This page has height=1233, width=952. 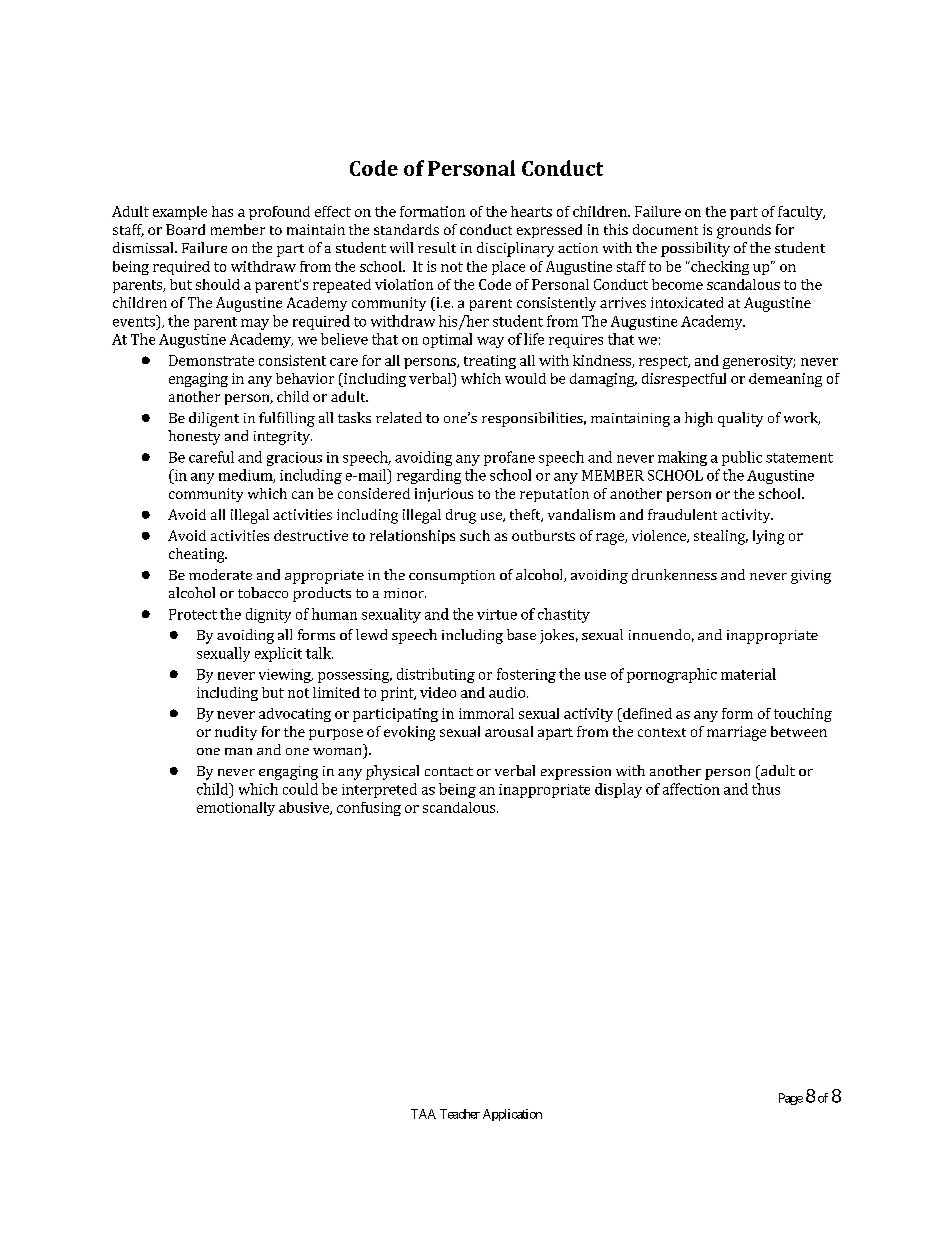 What do you see at coordinates (461, 516) in the page?
I see `drug` at bounding box center [461, 516].
